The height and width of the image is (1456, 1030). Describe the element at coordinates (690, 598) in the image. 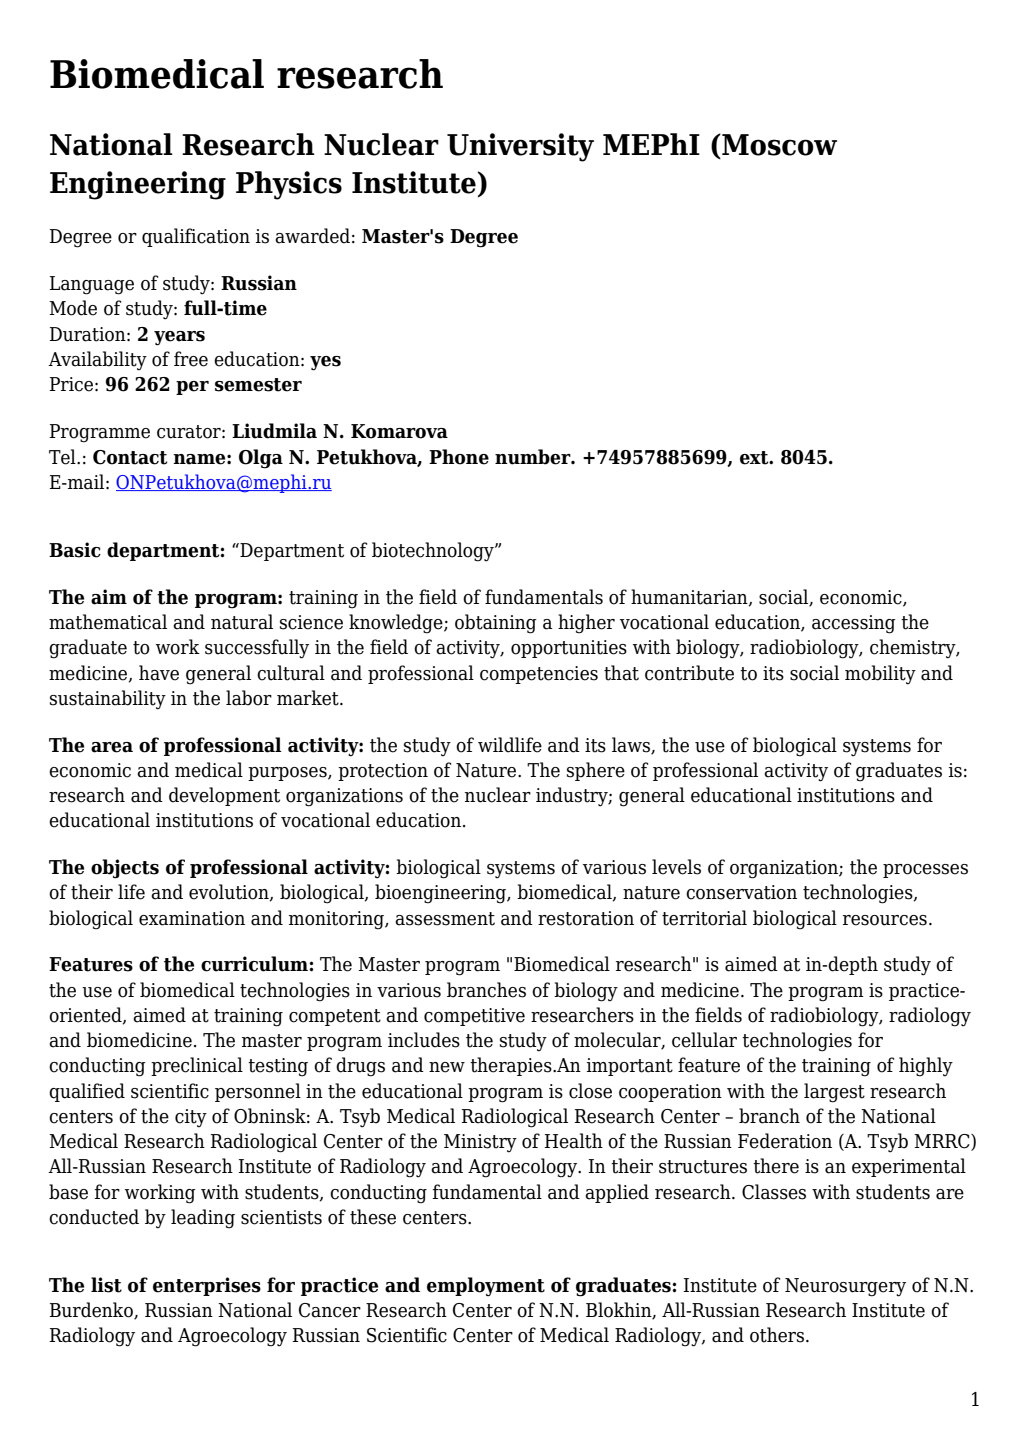

I see `humanitarian` at that location.
